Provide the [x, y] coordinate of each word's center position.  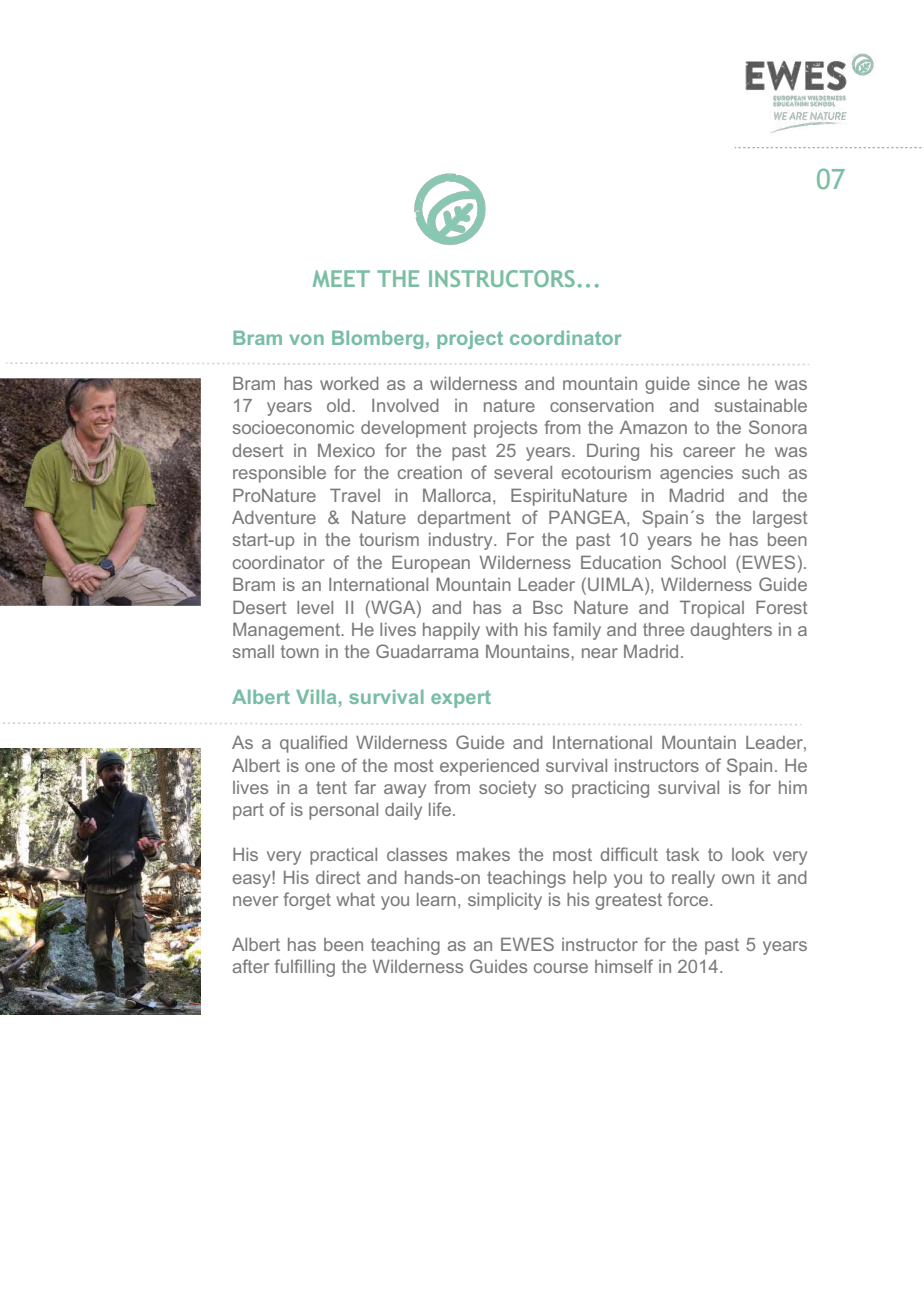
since [719, 383]
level [315, 607]
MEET [341, 278]
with [502, 629]
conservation [602, 405]
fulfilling [305, 968]
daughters [731, 631]
